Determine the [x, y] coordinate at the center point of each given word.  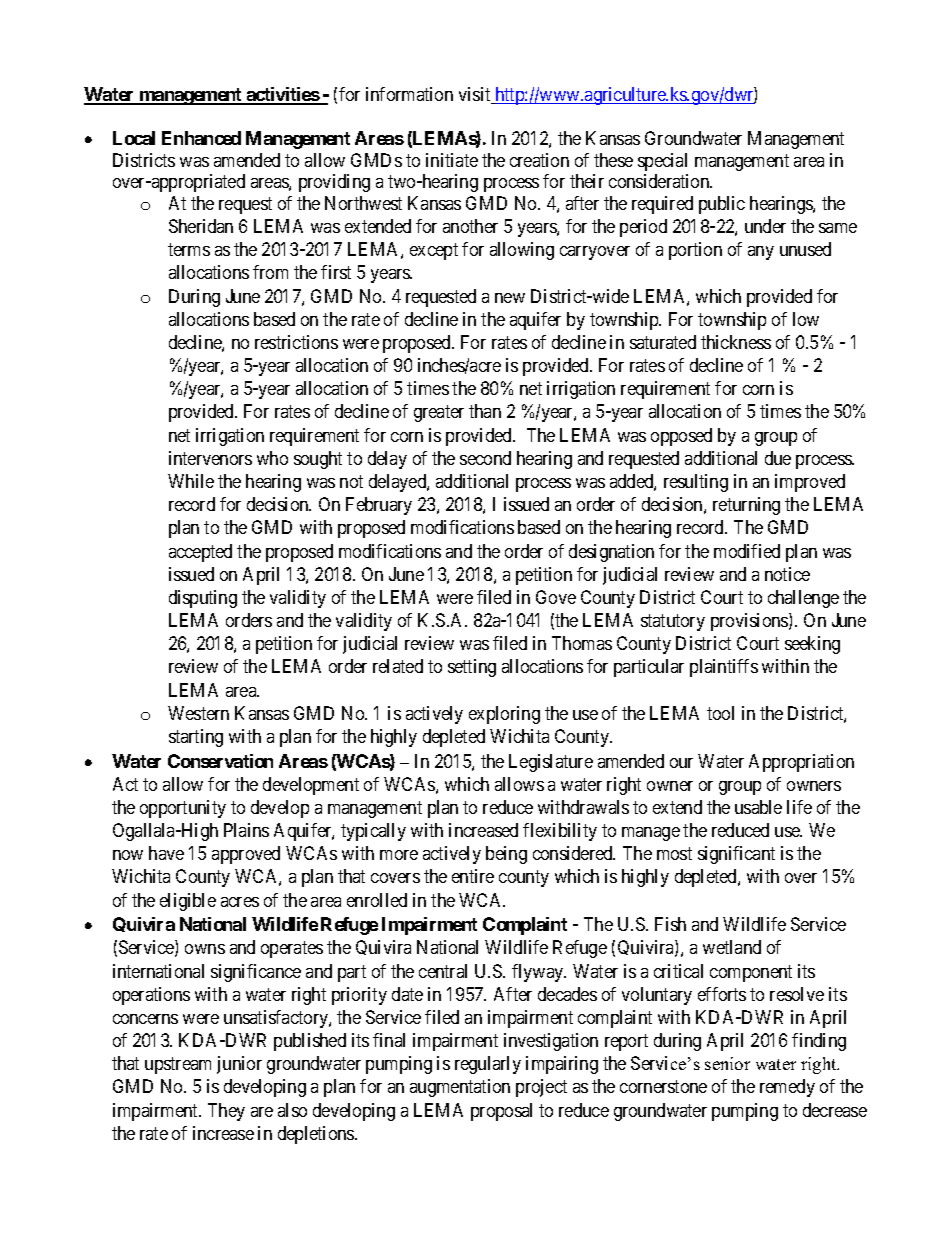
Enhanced [201, 138]
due [778, 458]
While [191, 481]
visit [476, 95]
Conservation [220, 761]
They [226, 1112]
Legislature [551, 763]
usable [758, 807]
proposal [501, 1112]
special [662, 162]
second [485, 458]
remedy [787, 1088]
